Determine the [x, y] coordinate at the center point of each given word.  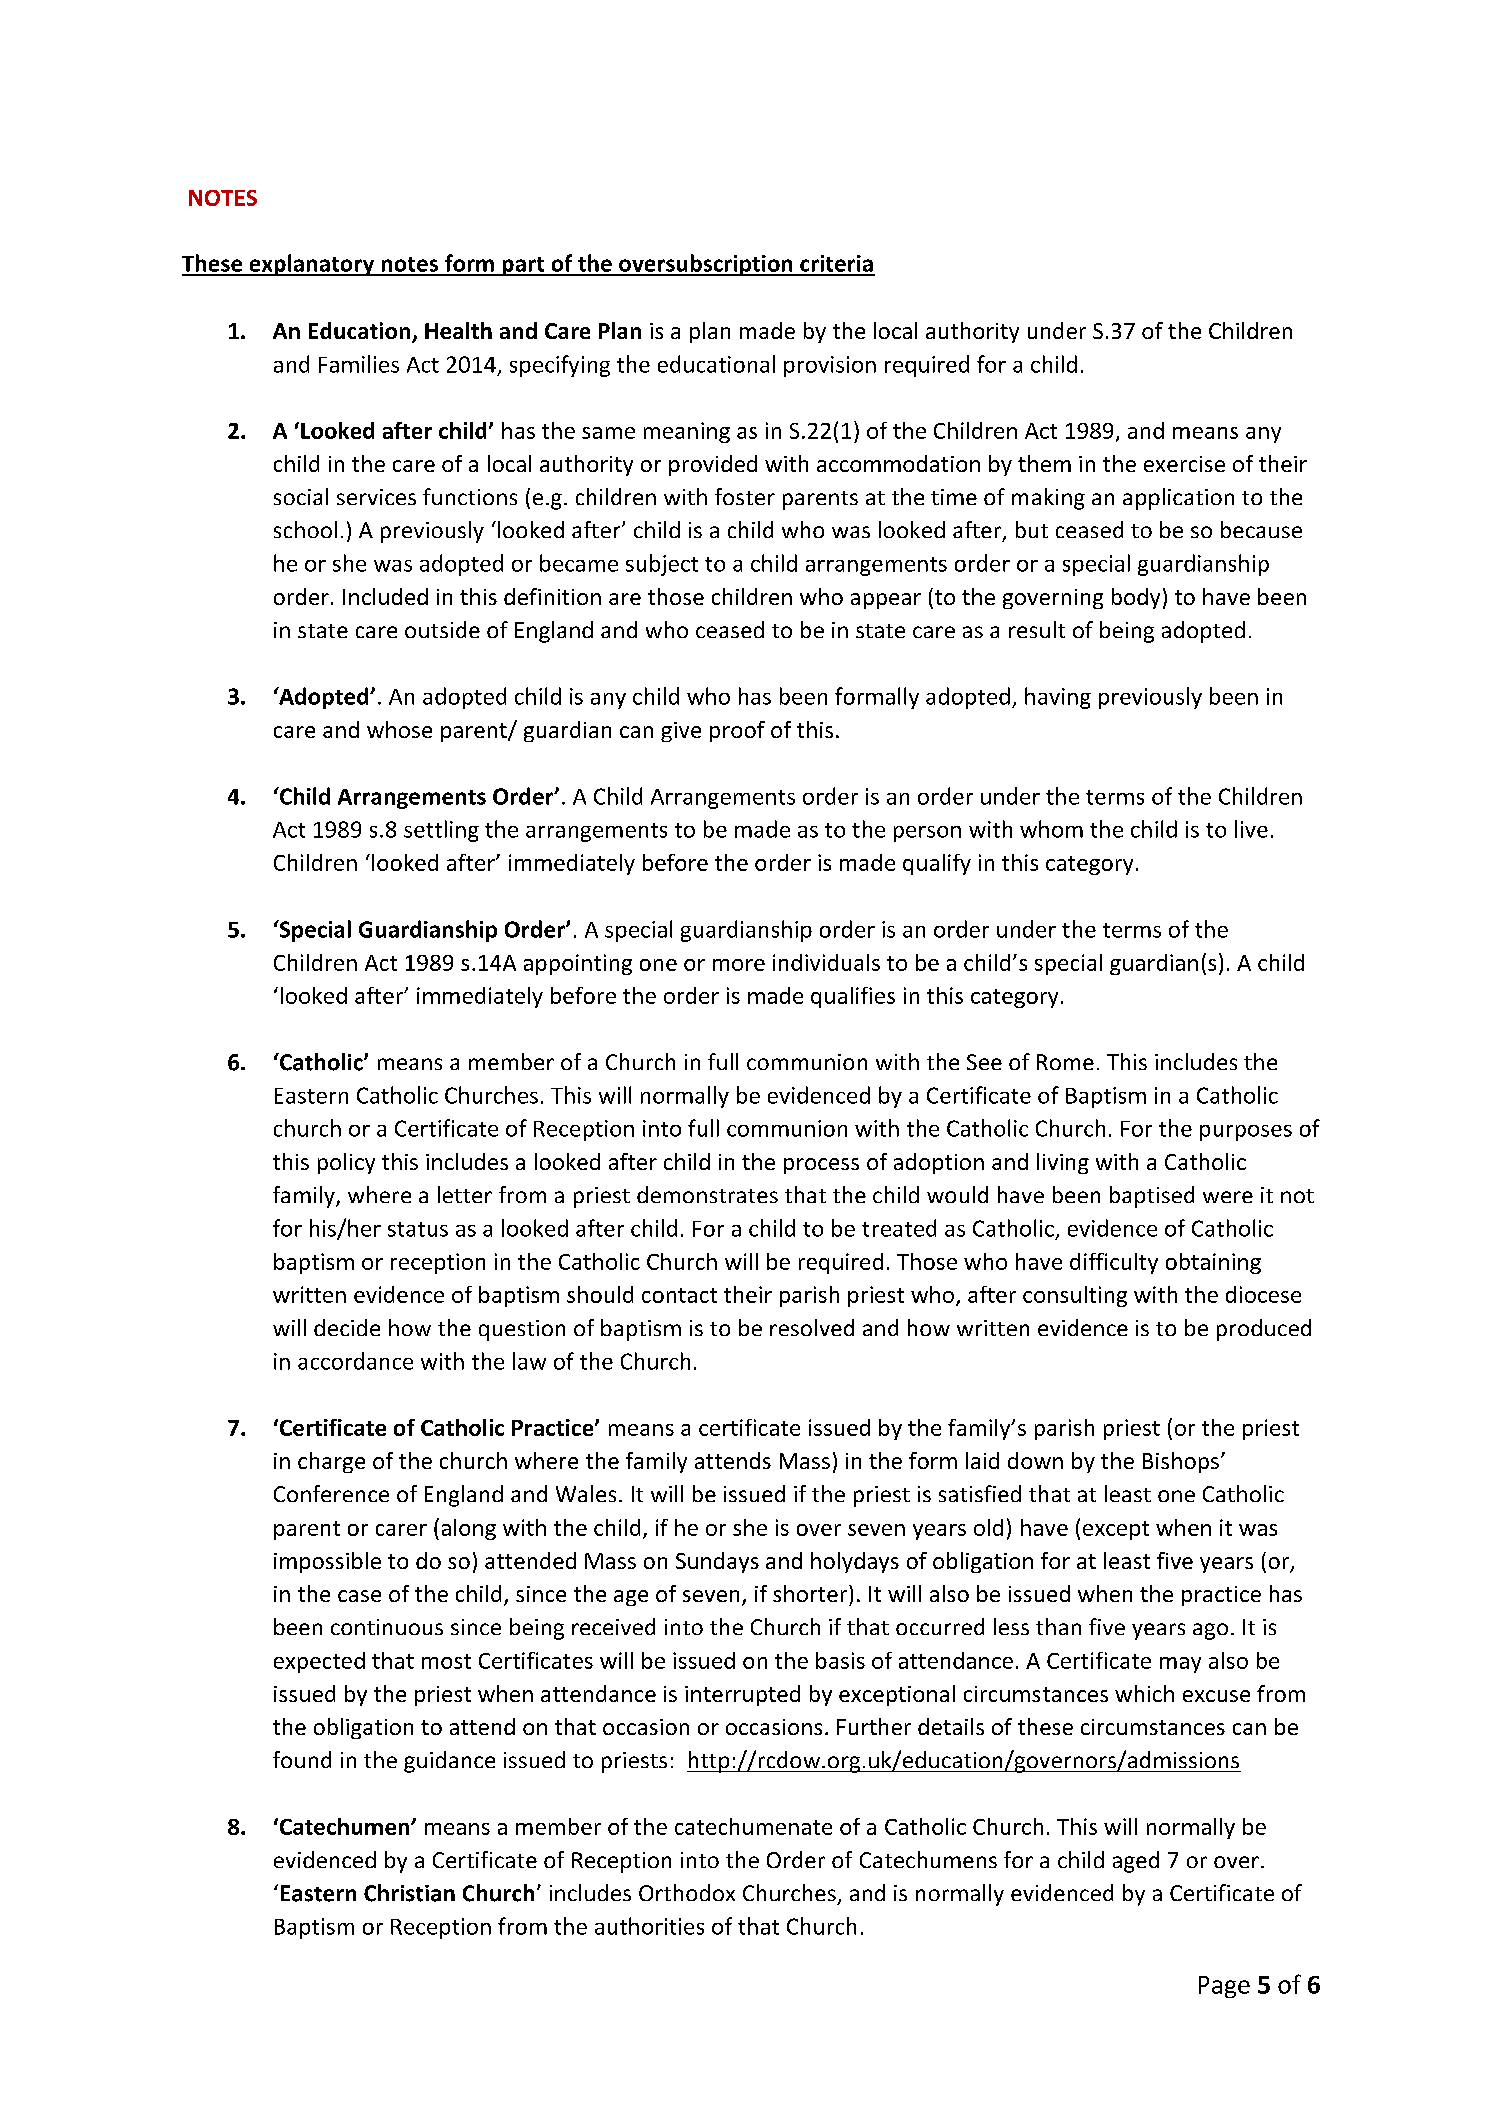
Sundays [717, 1562]
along [469, 1529]
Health [458, 330]
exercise [1184, 464]
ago [1210, 1631]
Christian [409, 1893]
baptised [1152, 1197]
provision [830, 366]
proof [737, 731]
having [1058, 698]
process [821, 1166]
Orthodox [687, 1892]
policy [346, 1163]
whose [399, 729]
